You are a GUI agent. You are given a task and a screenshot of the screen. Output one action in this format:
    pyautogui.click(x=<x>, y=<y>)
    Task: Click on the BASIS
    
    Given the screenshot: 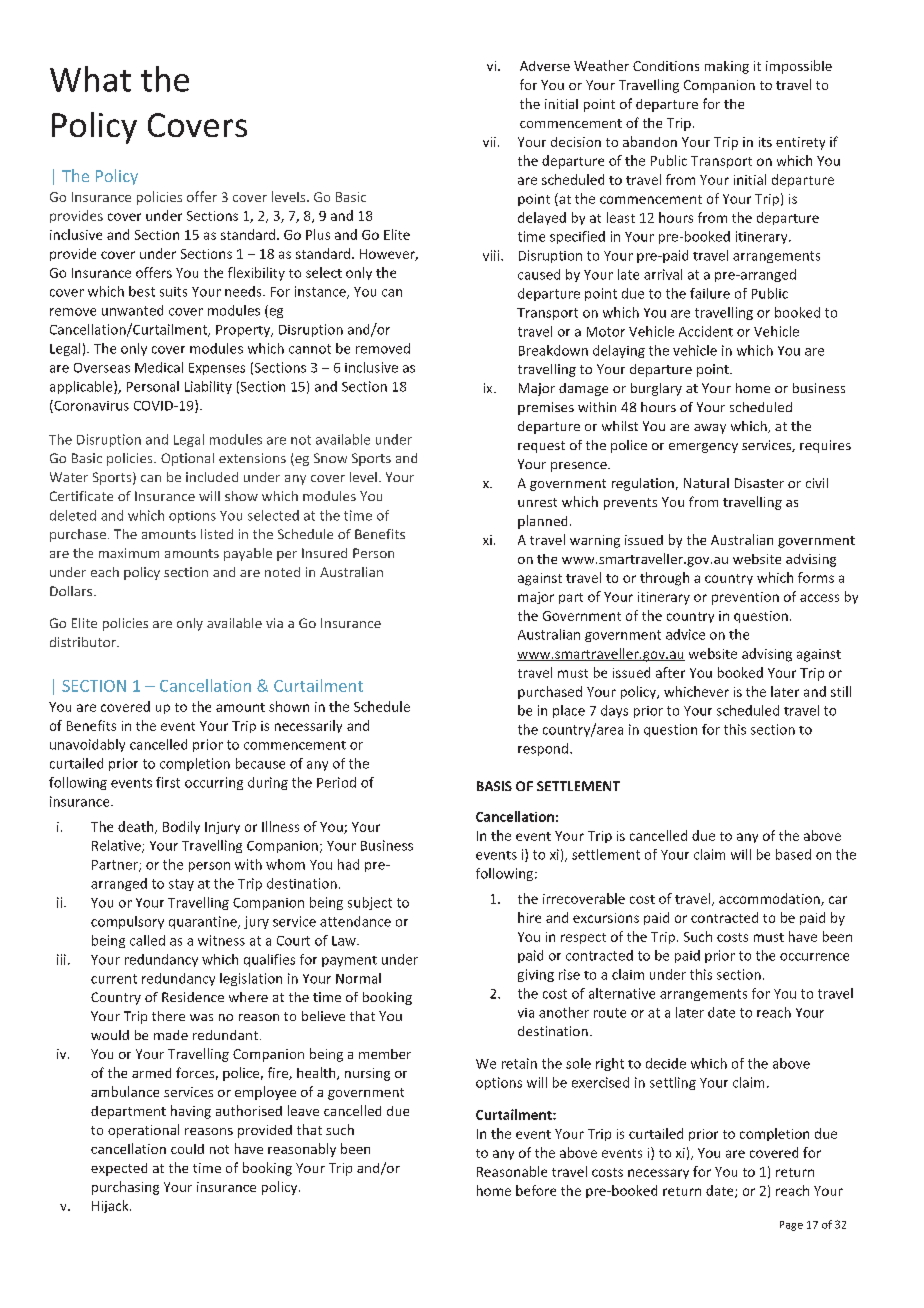 What is the action you would take?
    pyautogui.click(x=494, y=786)
